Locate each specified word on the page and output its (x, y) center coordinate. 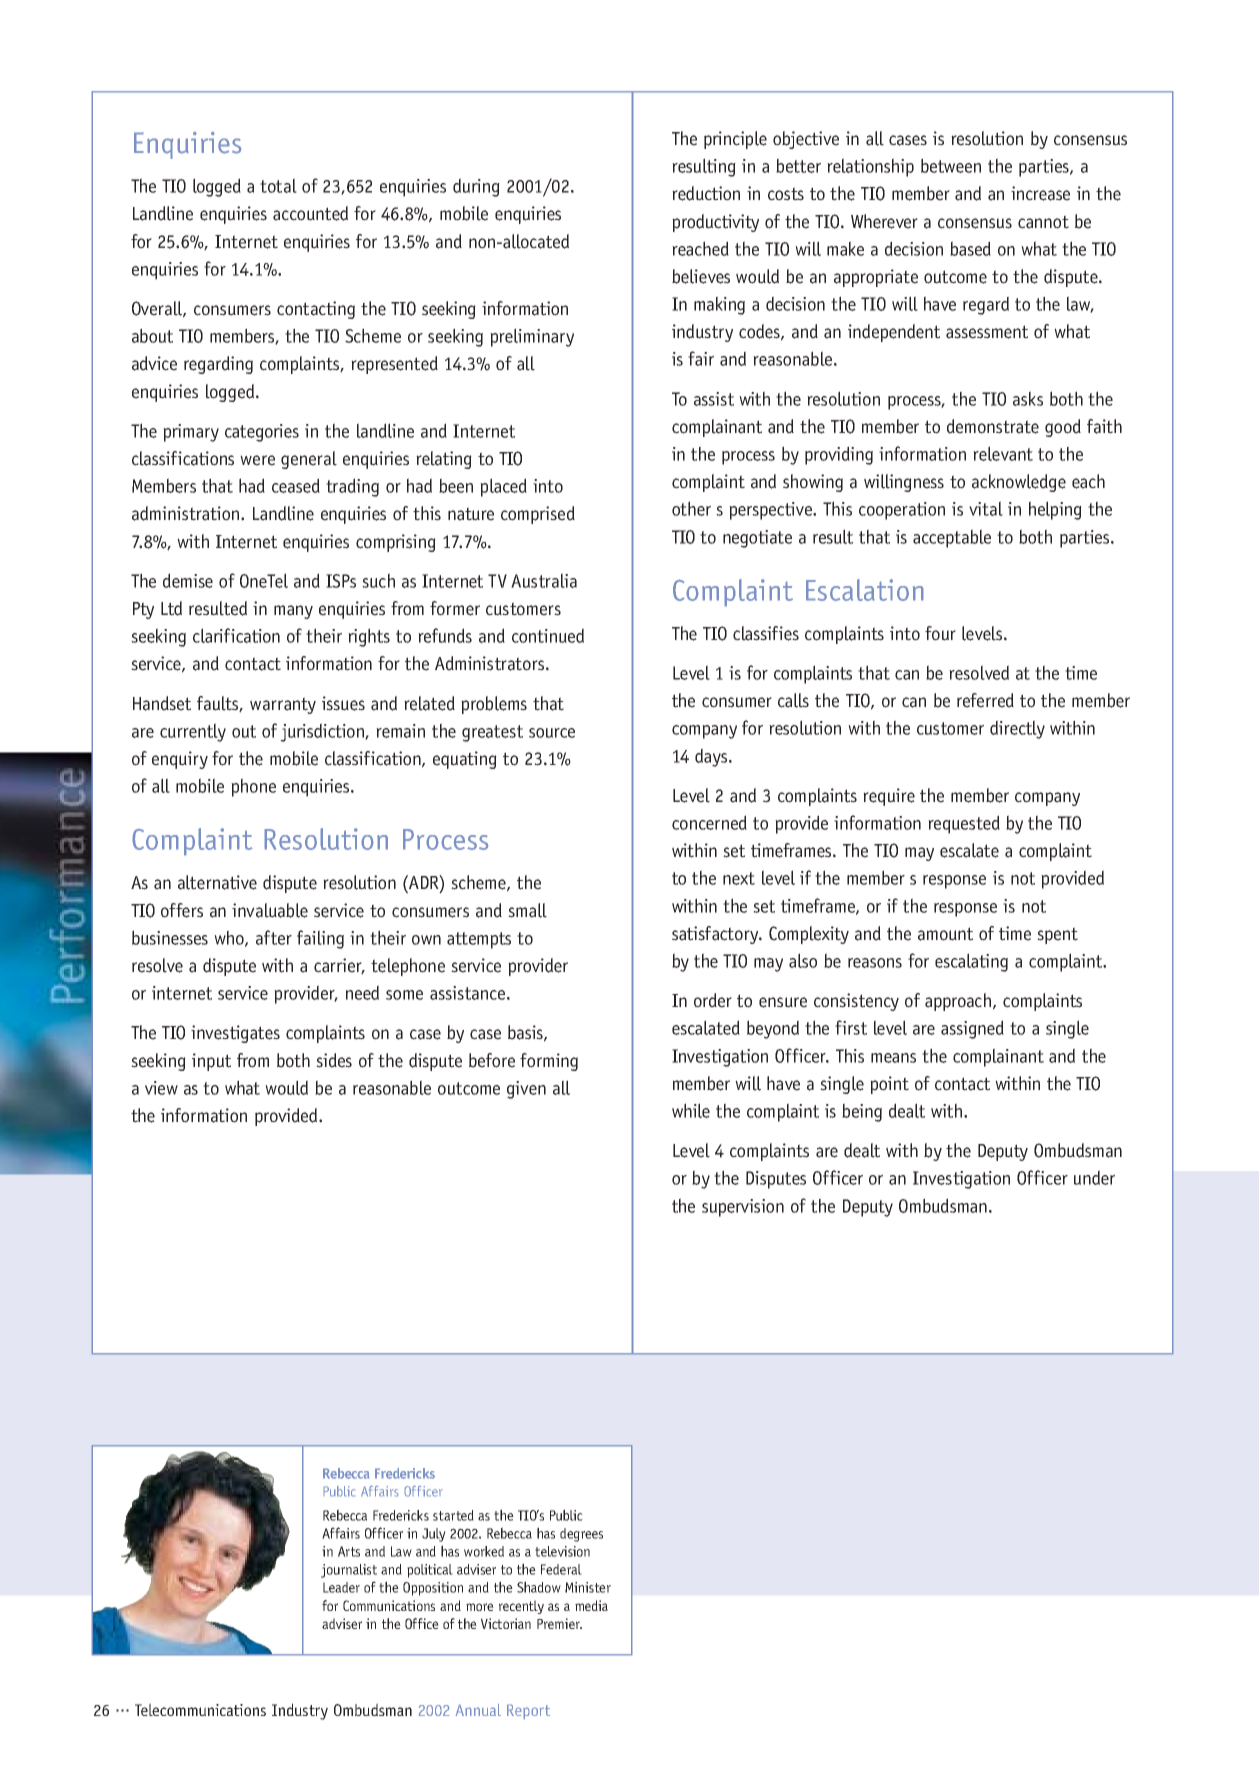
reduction (706, 193)
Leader (341, 1587)
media (591, 1605)
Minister (588, 1587)
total (278, 185)
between (951, 165)
